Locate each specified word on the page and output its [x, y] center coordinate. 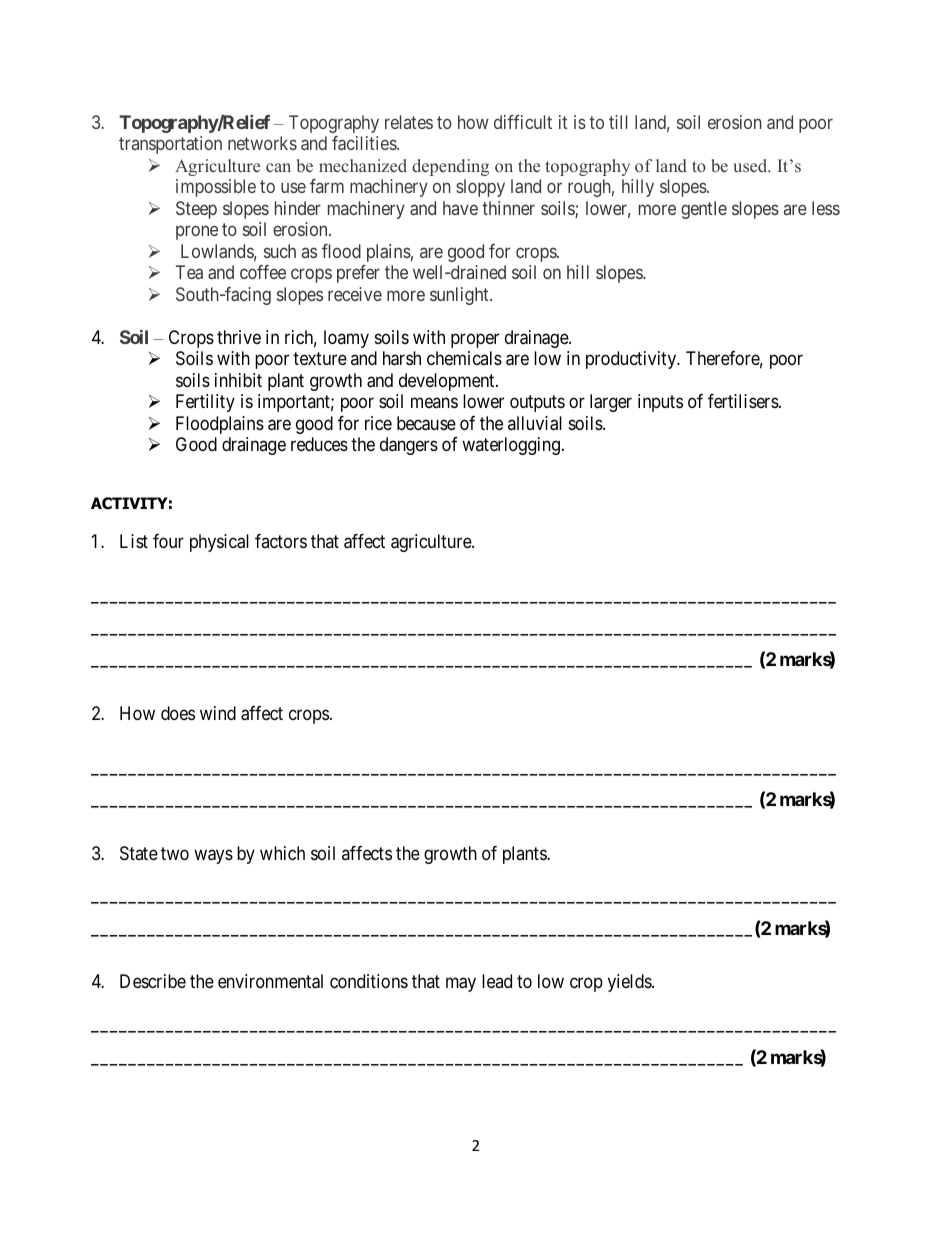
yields [630, 983]
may [461, 985]
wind [218, 713]
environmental [270, 981]
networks [262, 143]
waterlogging [511, 446]
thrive [239, 337]
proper [475, 340]
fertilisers [744, 401]
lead [497, 981]
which [282, 853]
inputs [660, 403]
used [751, 165]
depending [450, 167]
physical [219, 543]
